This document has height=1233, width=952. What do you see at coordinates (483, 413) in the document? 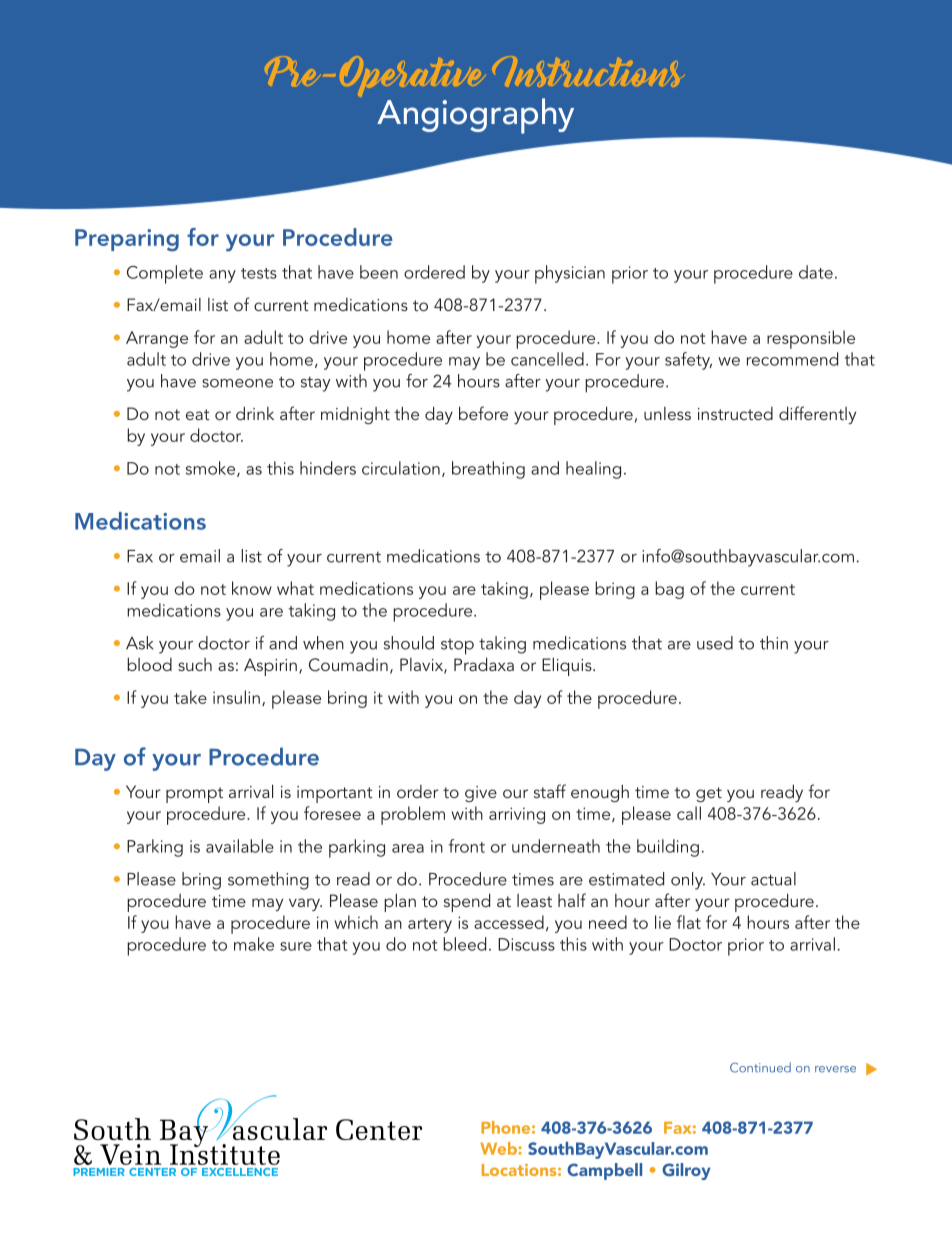
I see `before` at bounding box center [483, 413].
